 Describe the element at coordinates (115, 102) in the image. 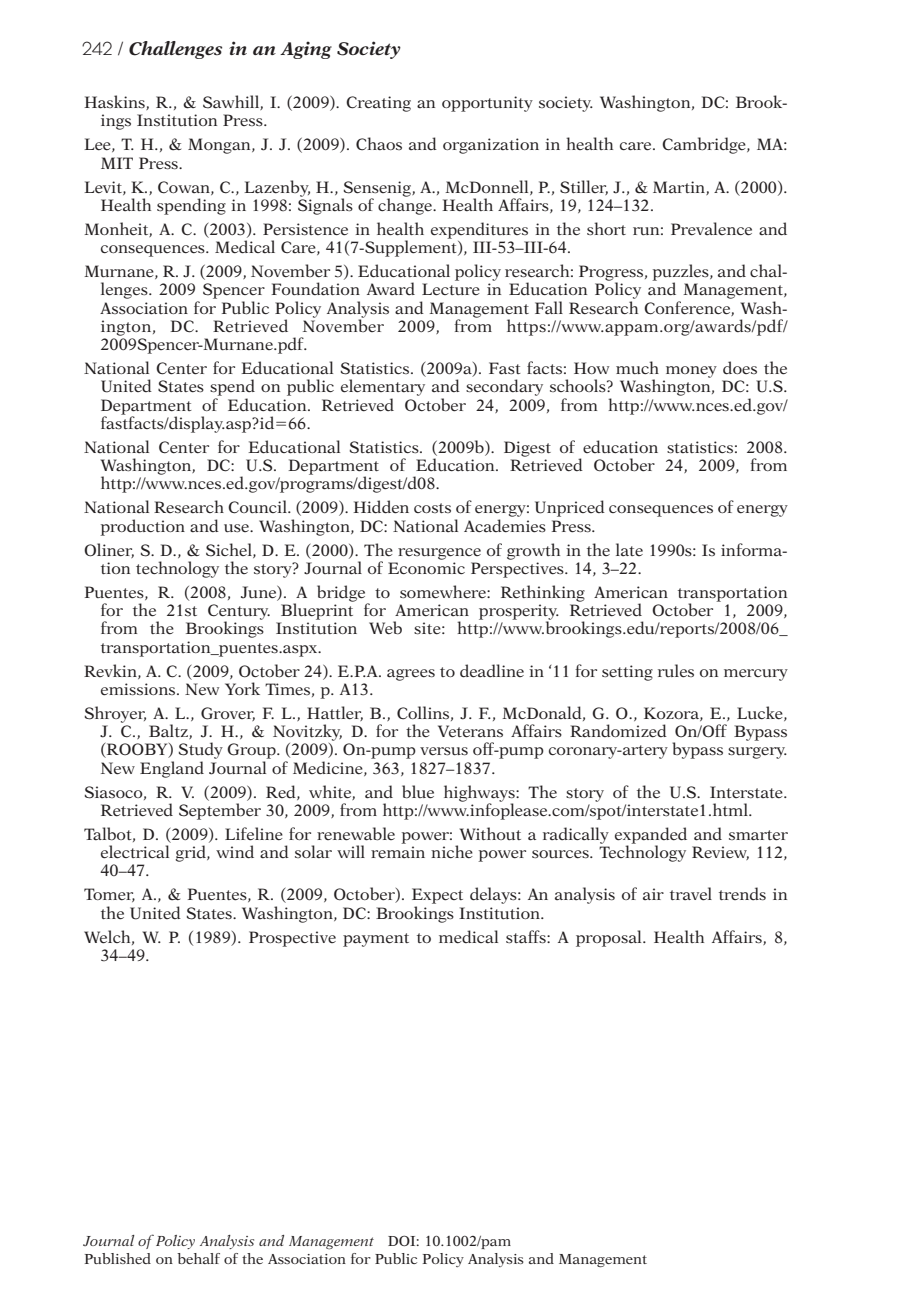

I see `Haskins` at that location.
